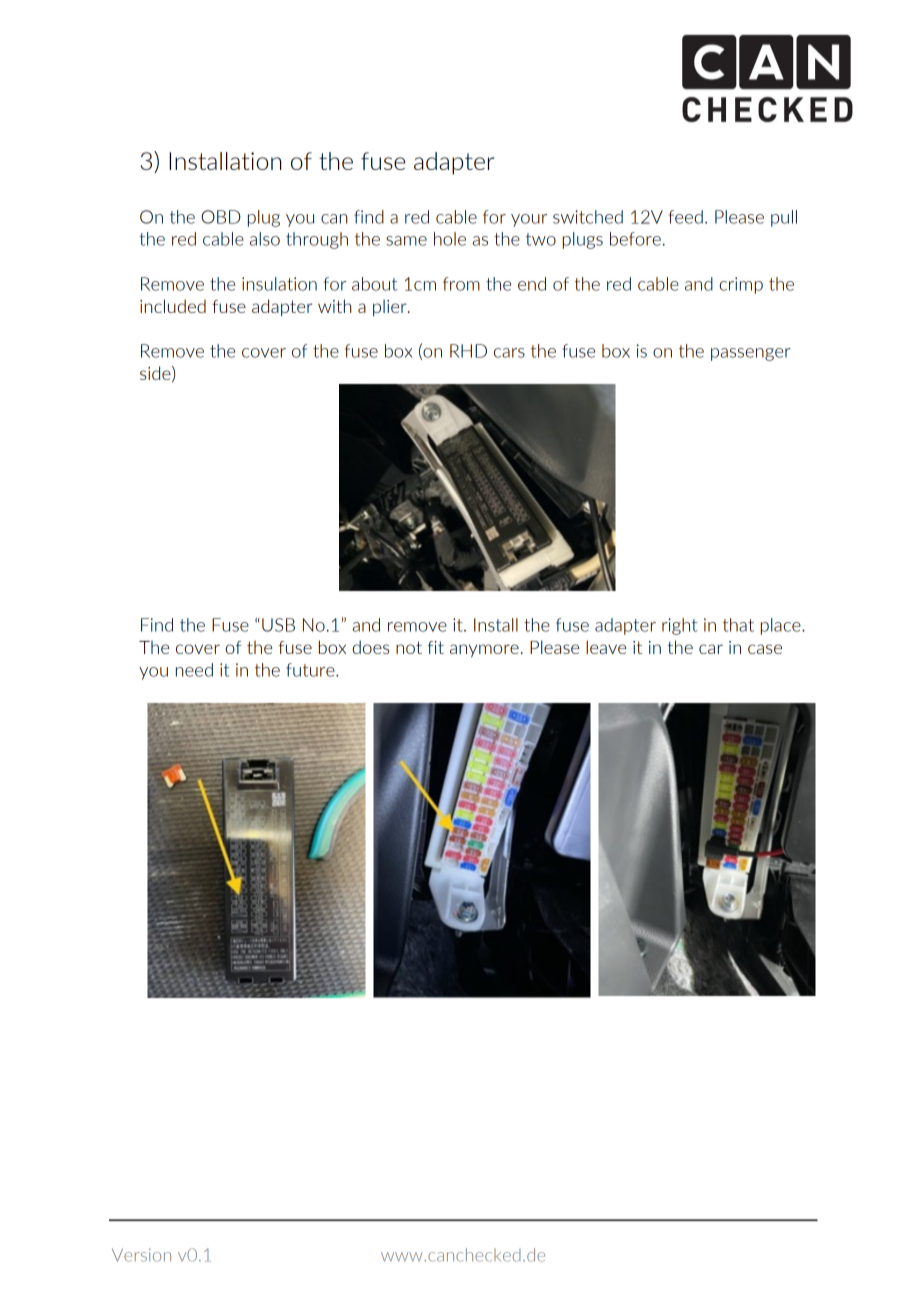 The image size is (924, 1308). What do you see at coordinates (765, 649) in the screenshot?
I see `case` at bounding box center [765, 649].
